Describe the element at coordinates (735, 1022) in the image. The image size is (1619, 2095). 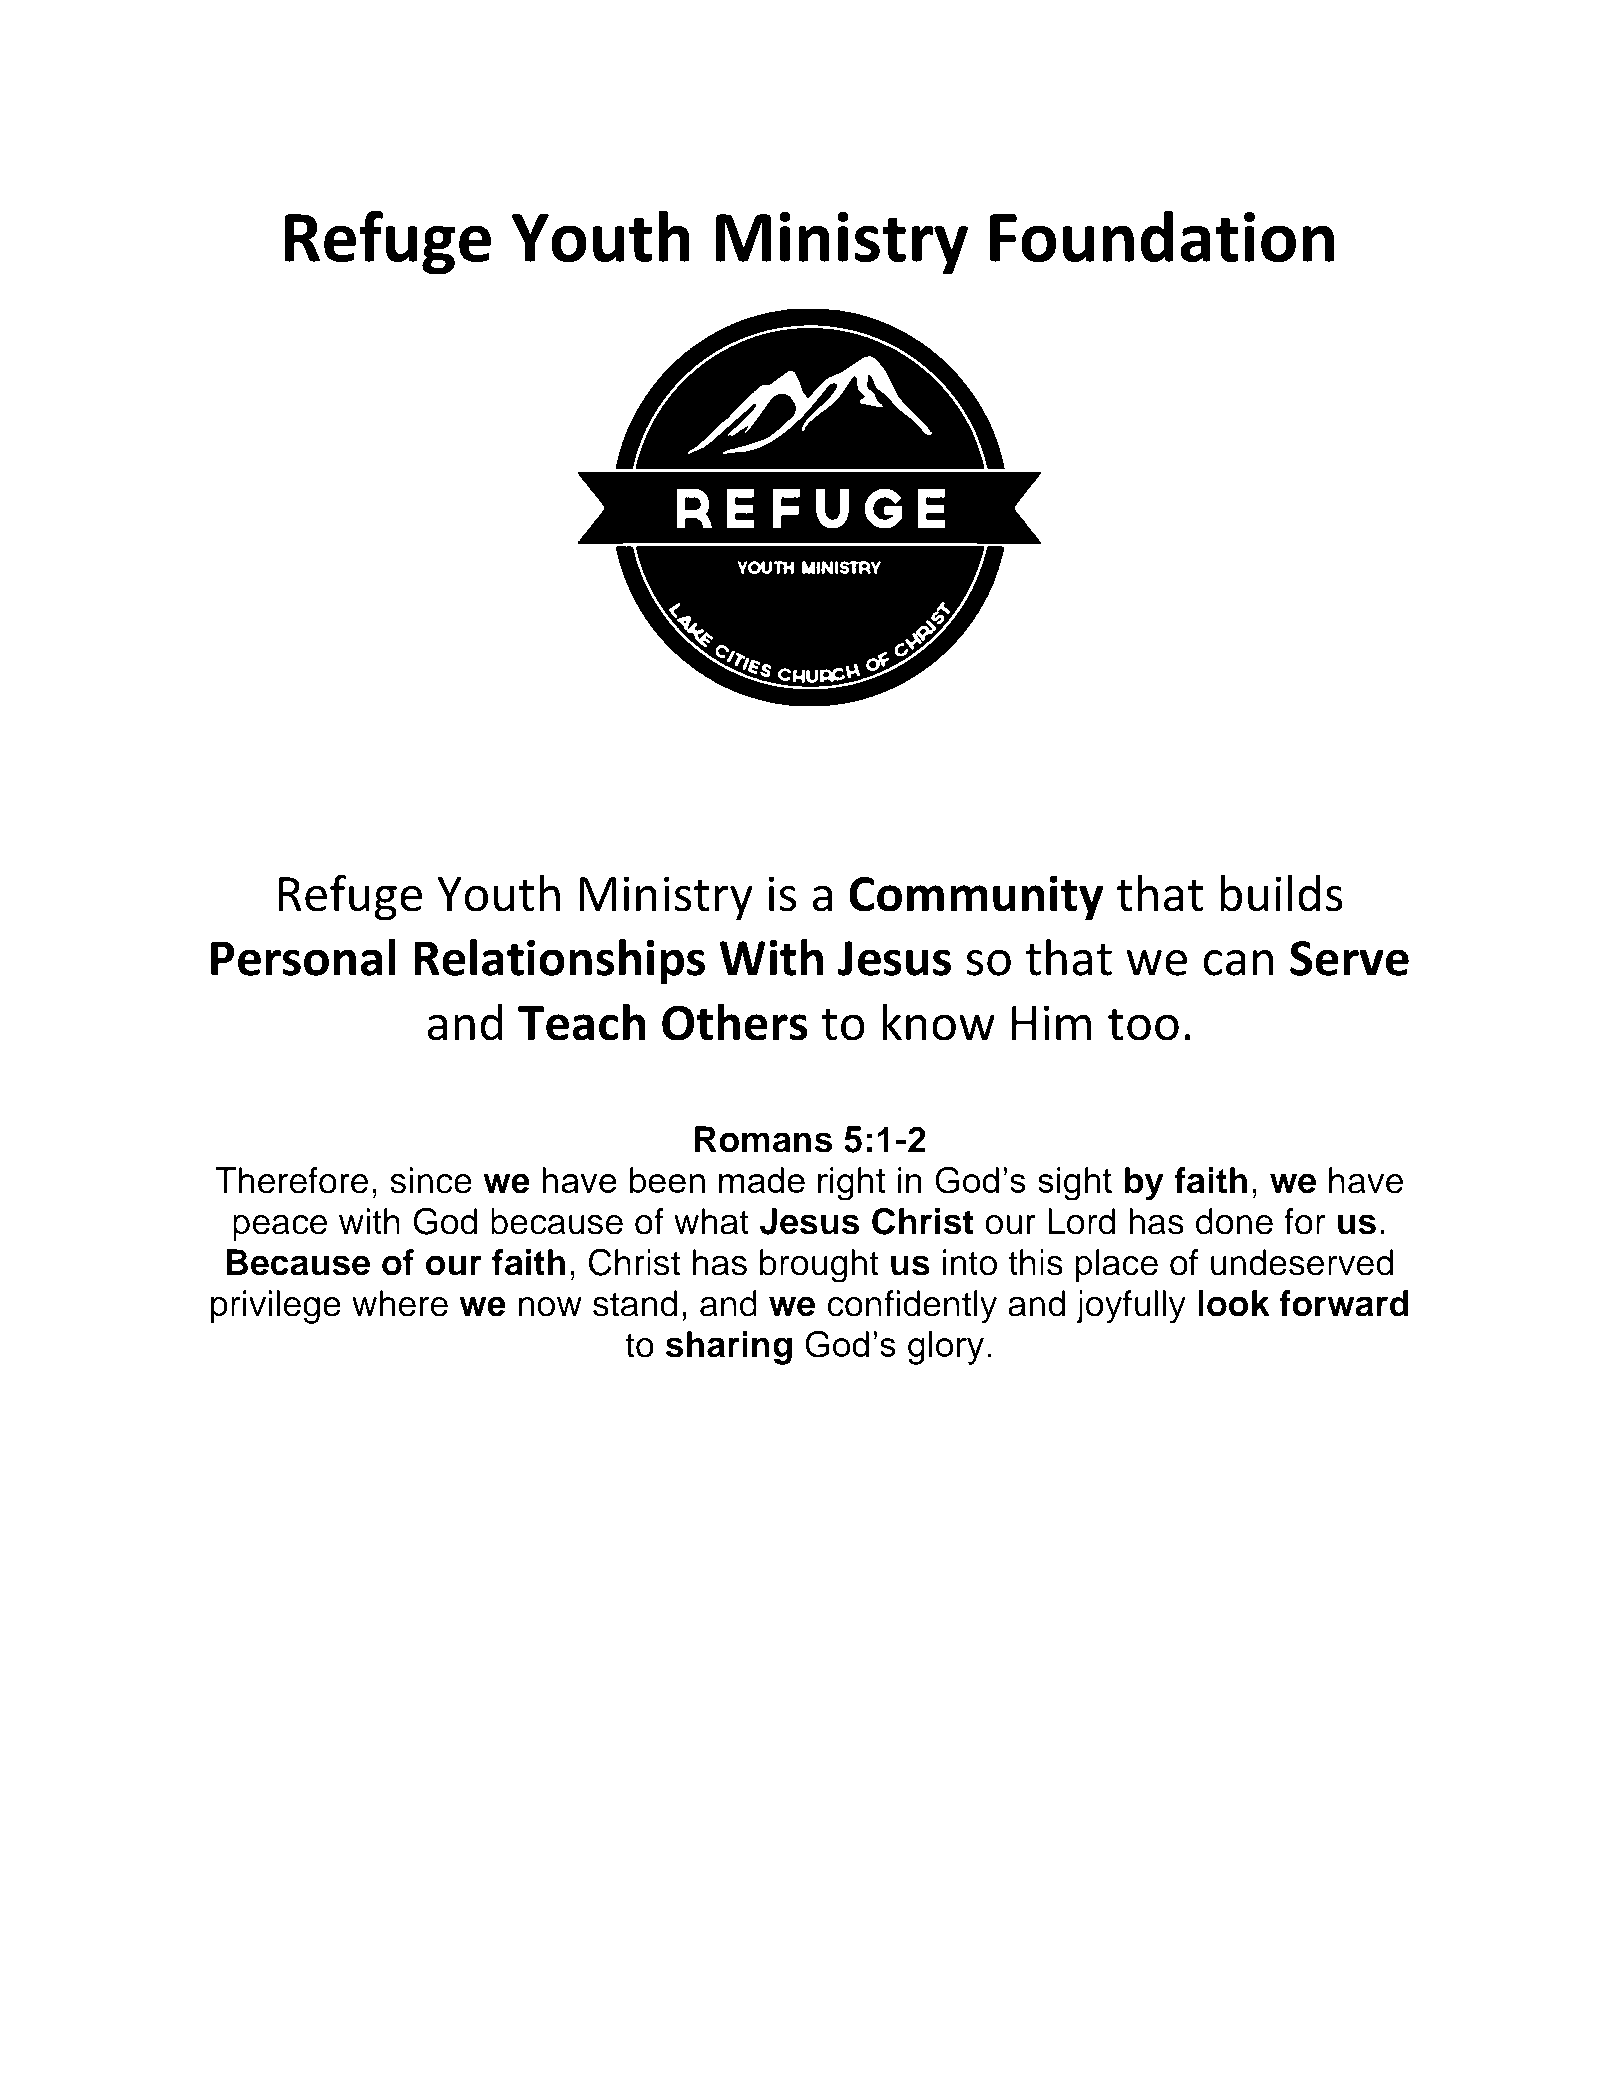
I see `Others` at that location.
